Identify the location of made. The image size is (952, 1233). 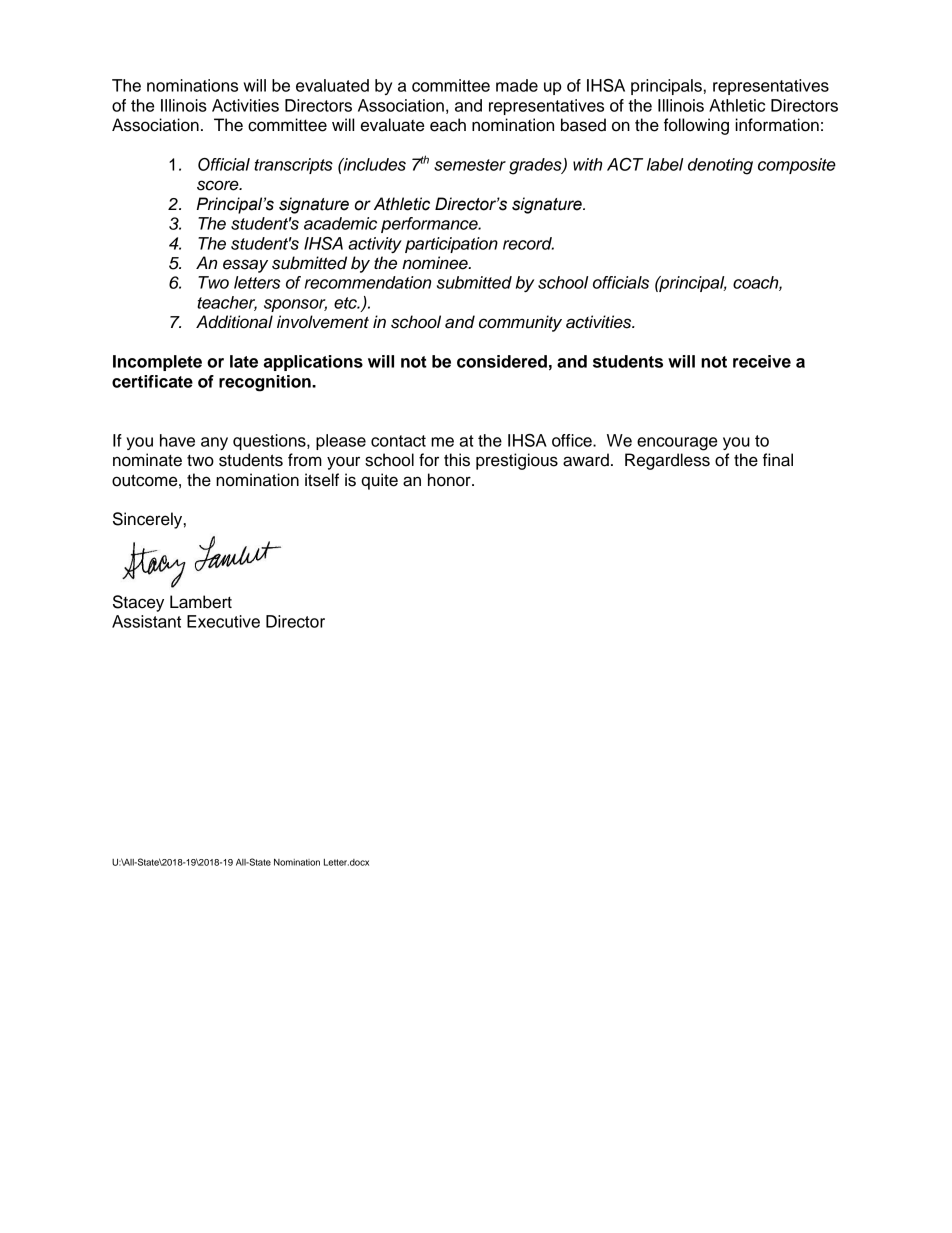
(517, 85).
